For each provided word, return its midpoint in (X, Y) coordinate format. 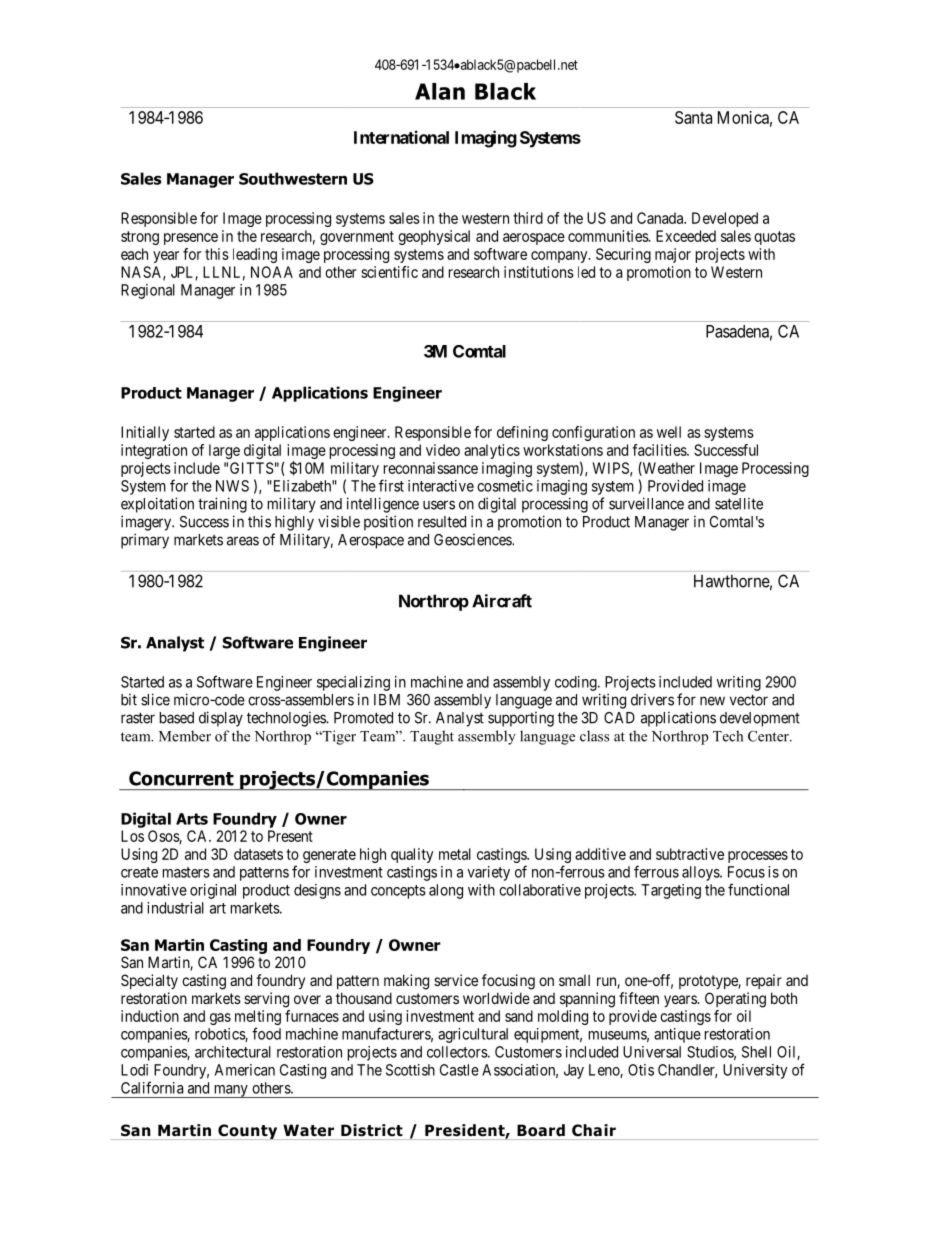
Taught (432, 737)
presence (191, 239)
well (669, 432)
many (230, 1091)
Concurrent (181, 778)
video (443, 450)
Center (769, 736)
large (224, 451)
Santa (693, 117)
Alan (440, 91)
